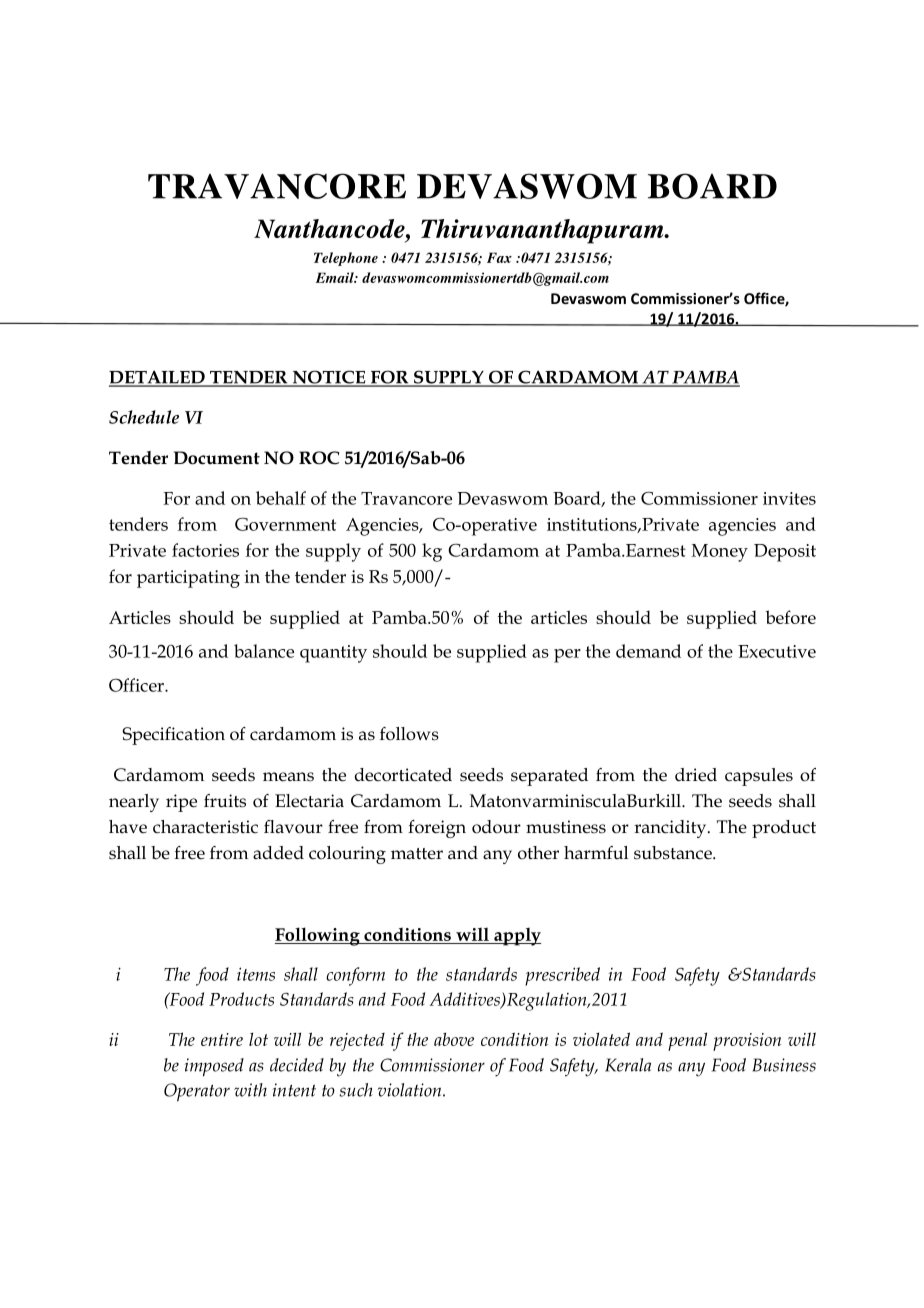  Describe the element at coordinates (687, 1041) in the document. I see `penal` at that location.
